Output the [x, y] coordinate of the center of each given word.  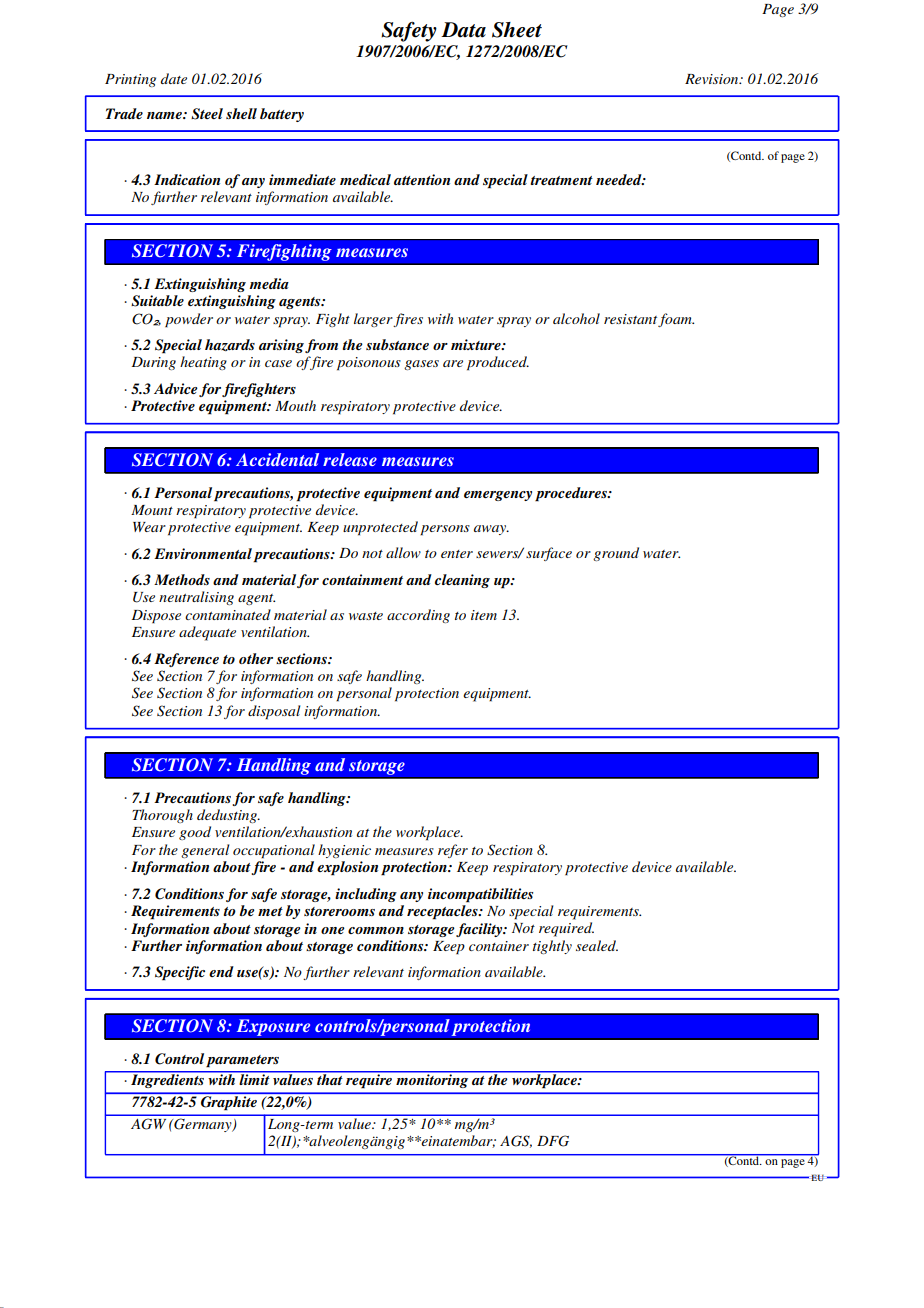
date [174, 78]
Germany [203, 1125]
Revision [713, 79]
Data [463, 30]
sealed [597, 945]
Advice [176, 388]
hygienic [344, 851]
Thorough [162, 816]
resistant [630, 319]
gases [421, 365]
